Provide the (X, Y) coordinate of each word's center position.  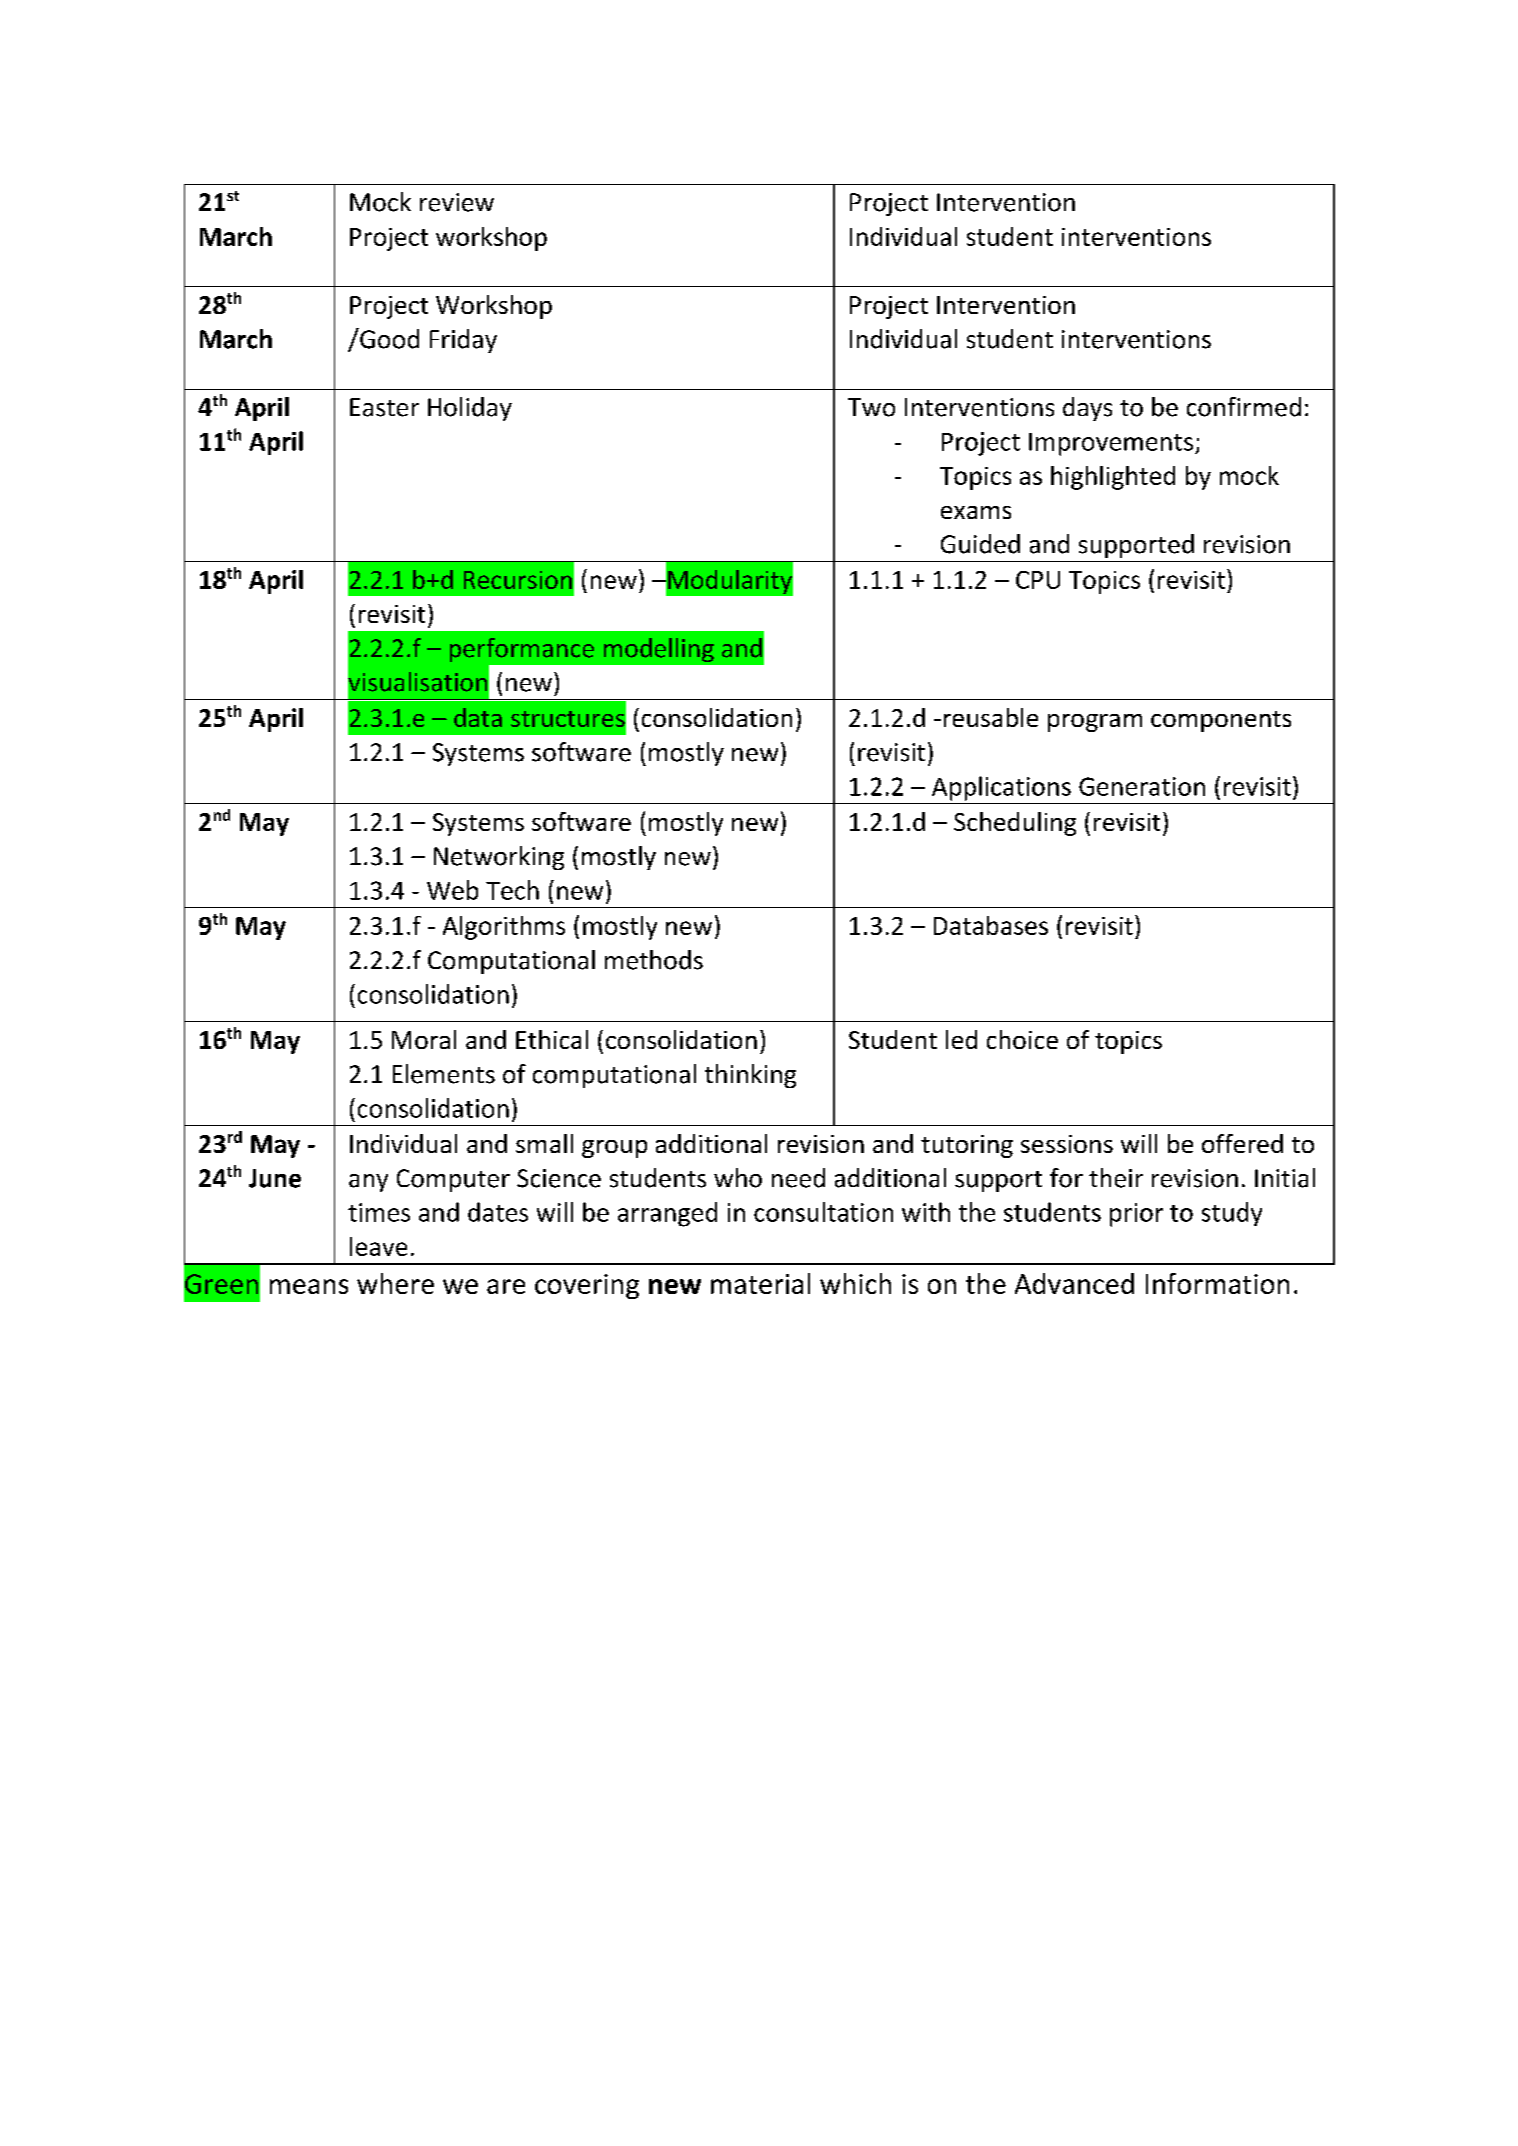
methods (654, 960)
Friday (463, 341)
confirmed (1244, 407)
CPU (1038, 580)
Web (452, 890)
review (457, 202)
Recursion (518, 580)
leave (378, 1246)
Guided (980, 544)
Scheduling (1015, 824)
